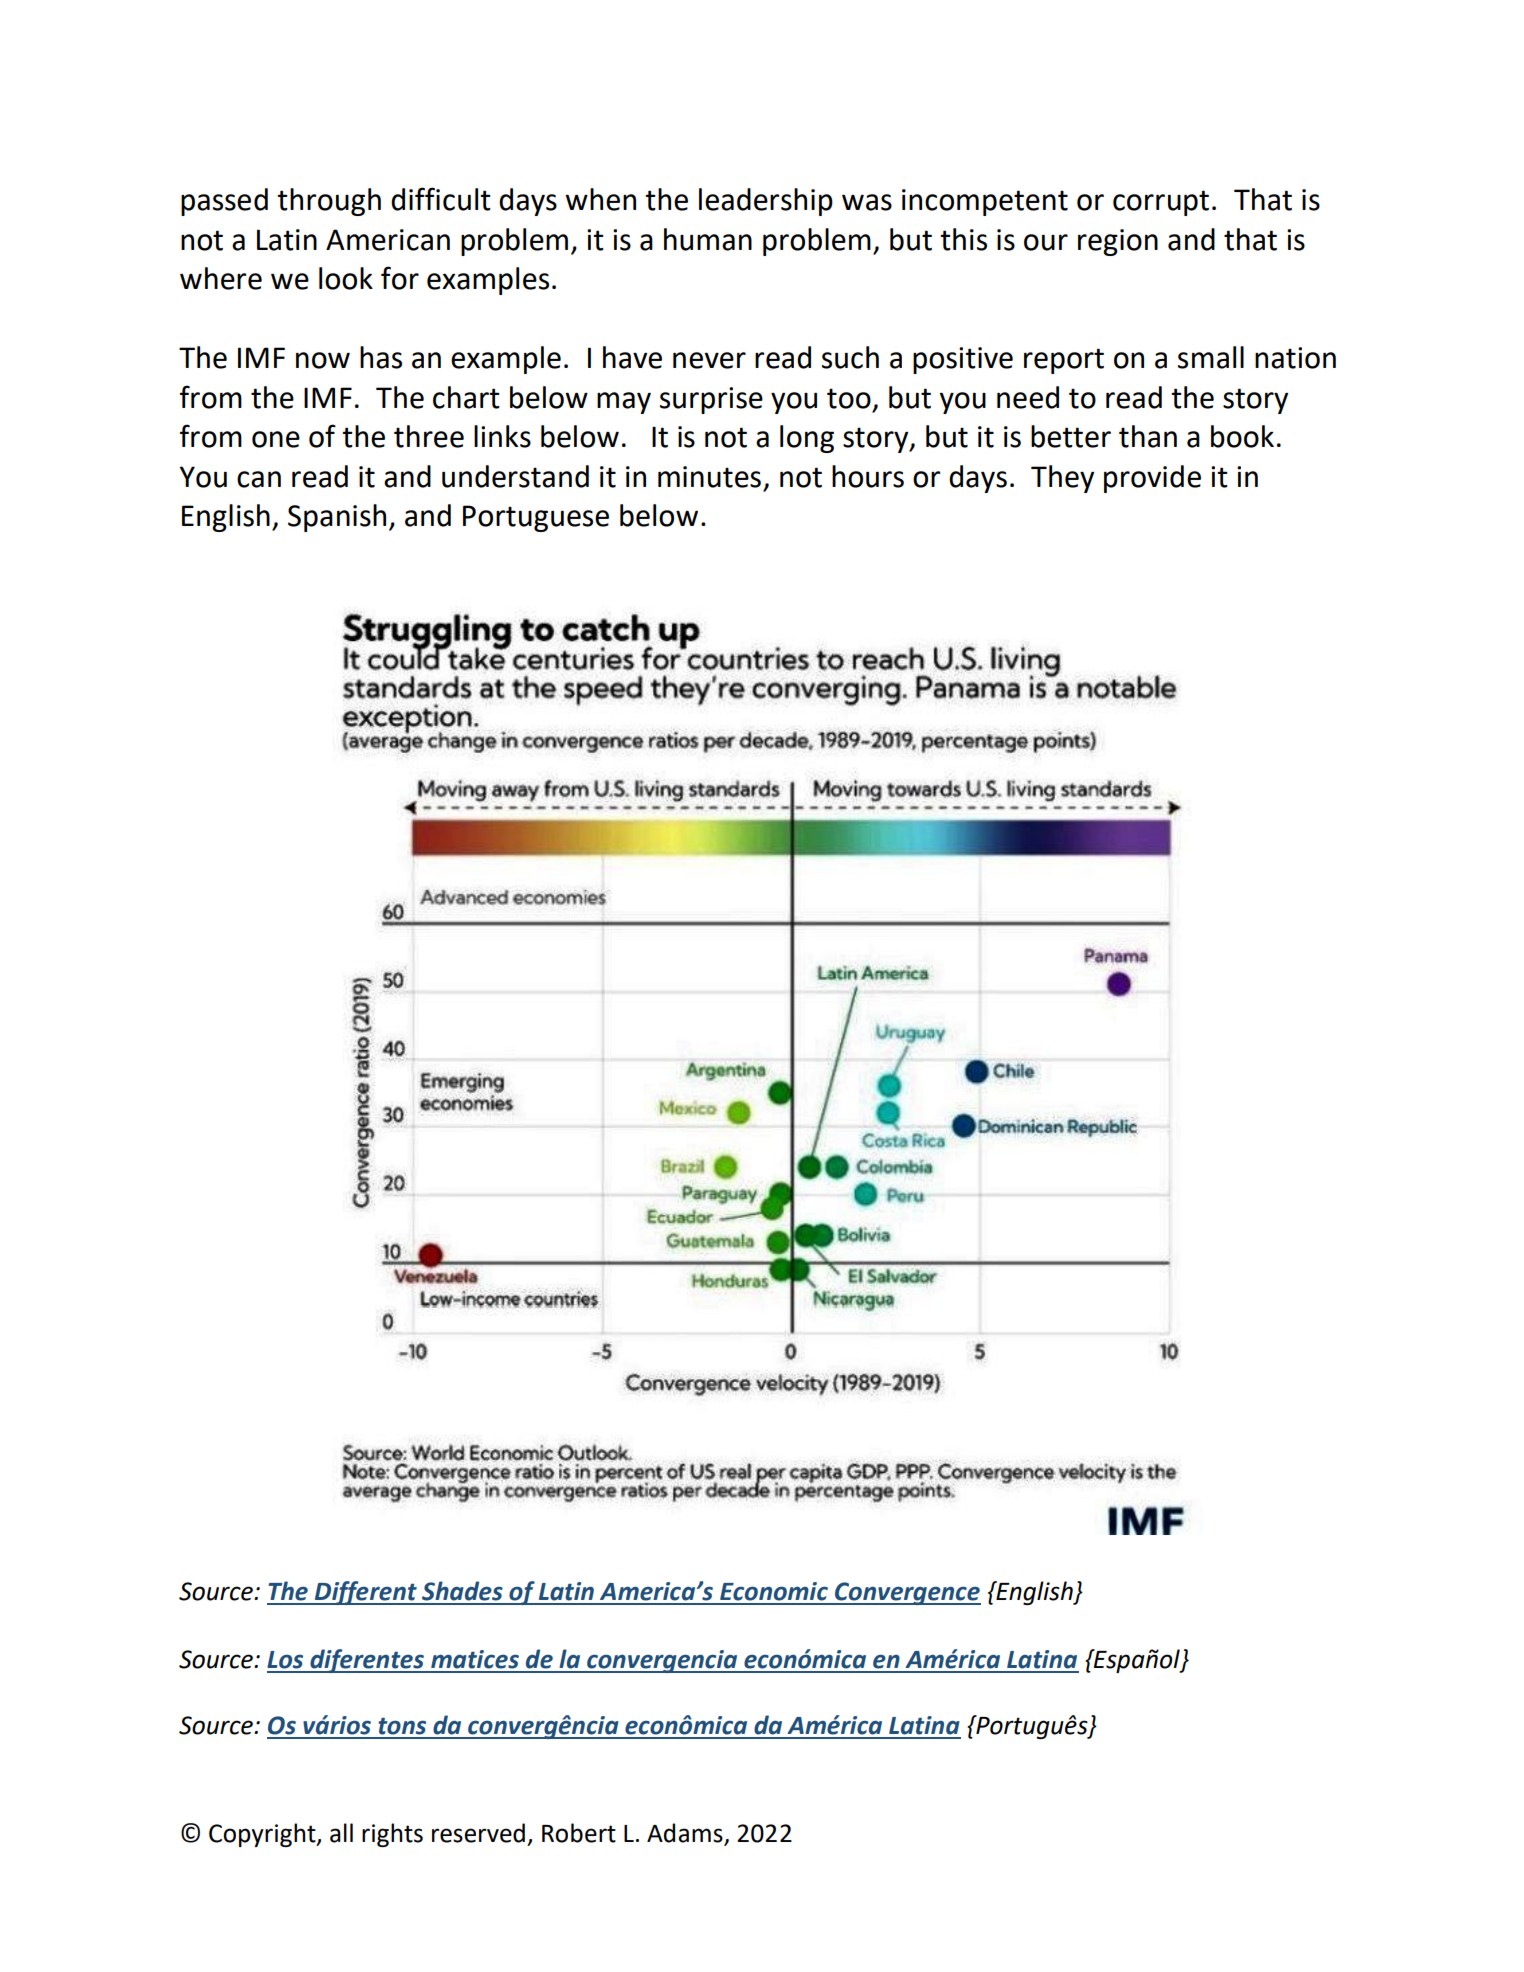 The image size is (1524, 1972). What do you see at coordinates (1062, 479) in the document?
I see `They` at bounding box center [1062, 479].
